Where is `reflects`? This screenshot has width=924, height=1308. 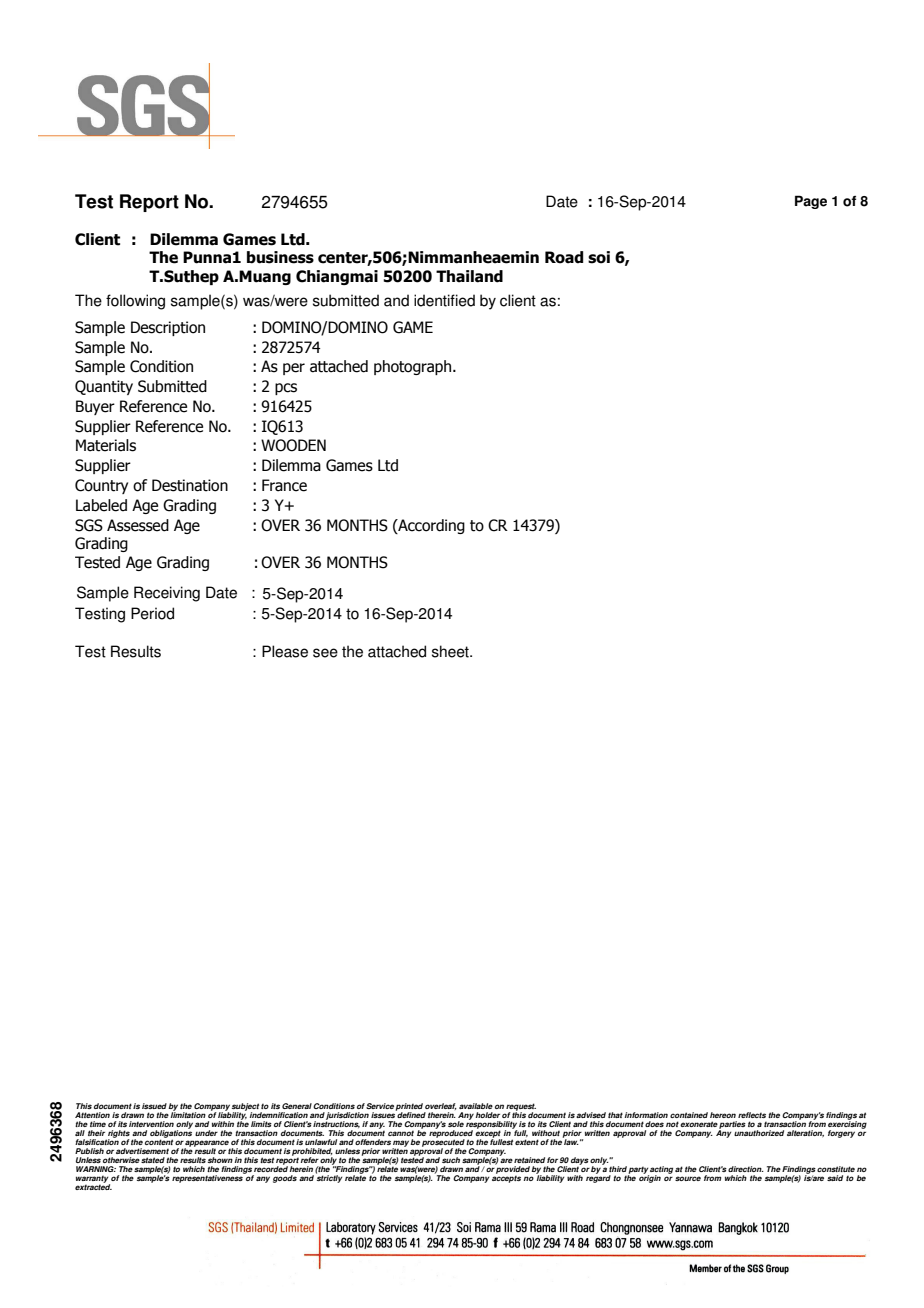
reflects is located at coordinates (752, 1115).
